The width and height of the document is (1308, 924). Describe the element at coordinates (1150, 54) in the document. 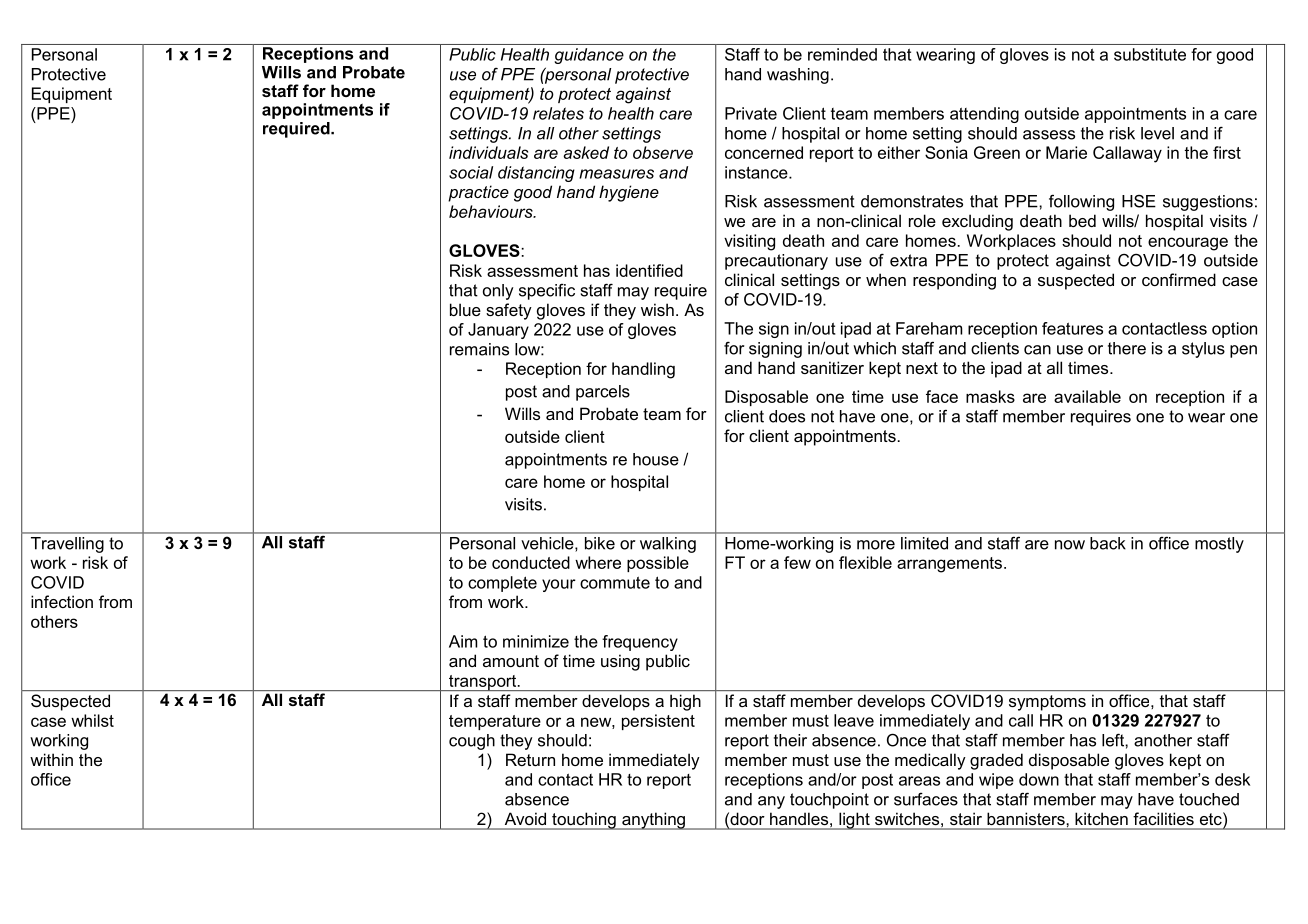

I see `substitute` at that location.
